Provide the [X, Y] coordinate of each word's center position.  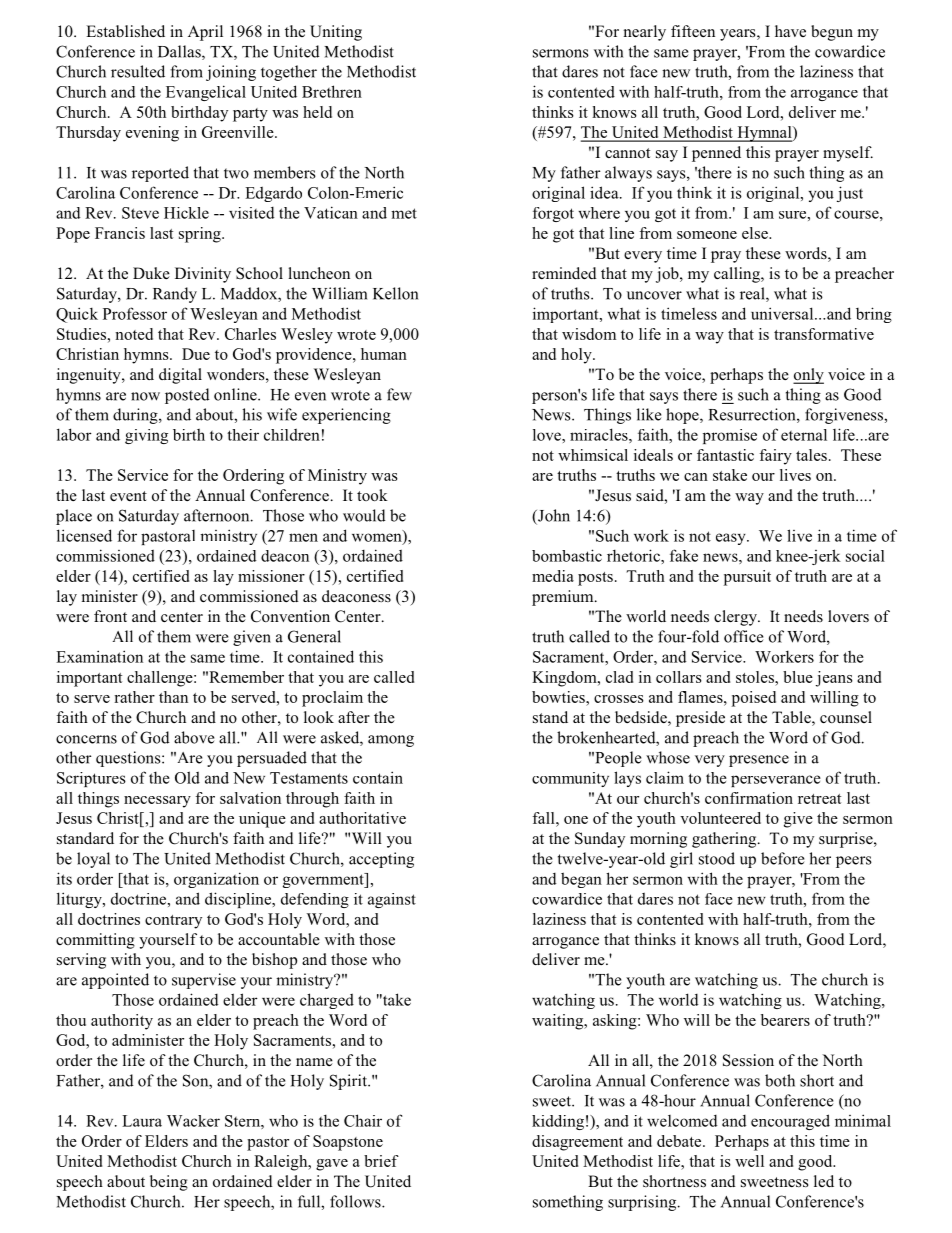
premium [564, 598]
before [782, 858]
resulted [138, 71]
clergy [736, 618]
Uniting [336, 33]
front [110, 616]
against [392, 900]
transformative [824, 334]
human [384, 354]
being [169, 1183]
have [790, 31]
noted [134, 334]
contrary [173, 922]
